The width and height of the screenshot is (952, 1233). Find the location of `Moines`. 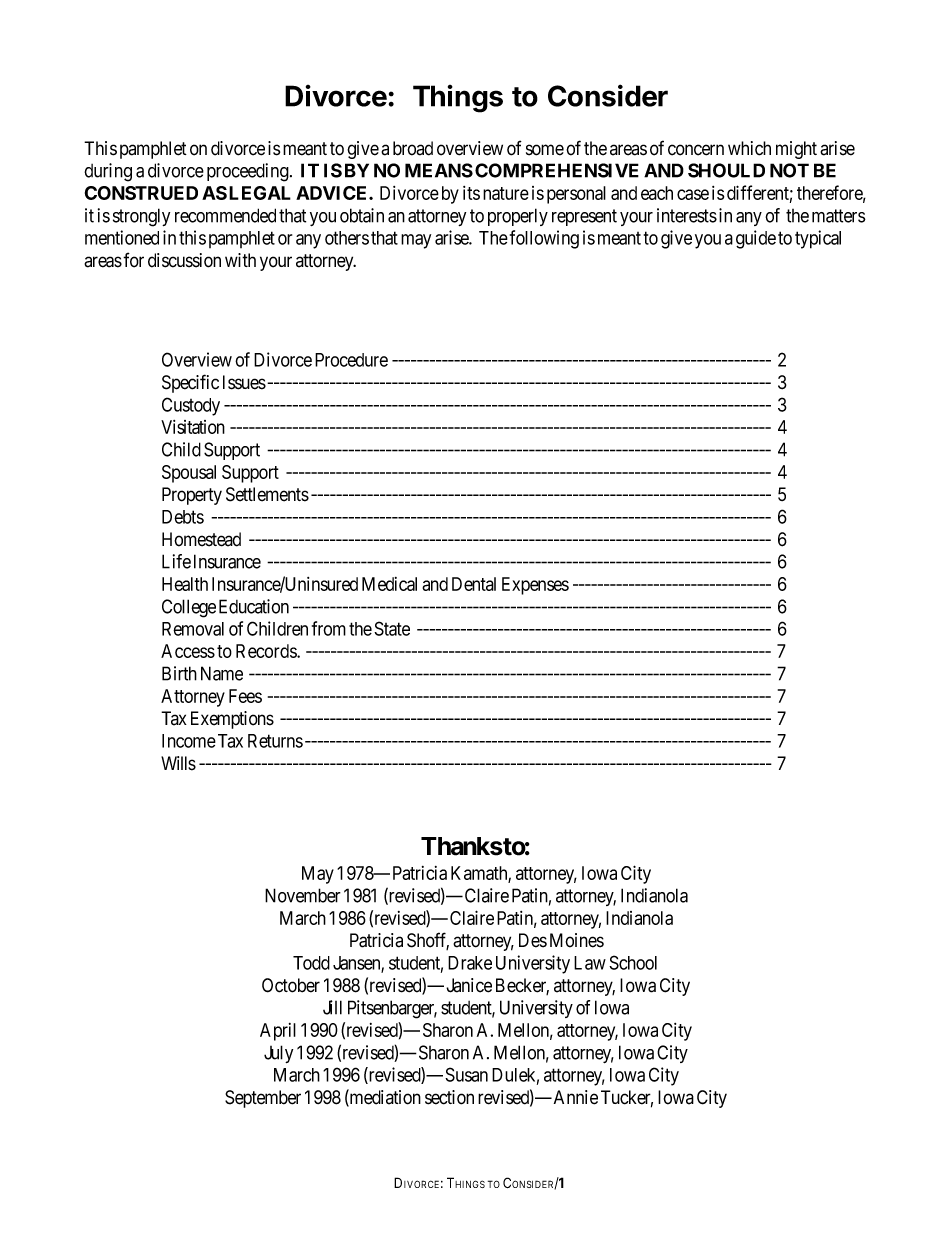

Moines is located at coordinates (577, 940).
